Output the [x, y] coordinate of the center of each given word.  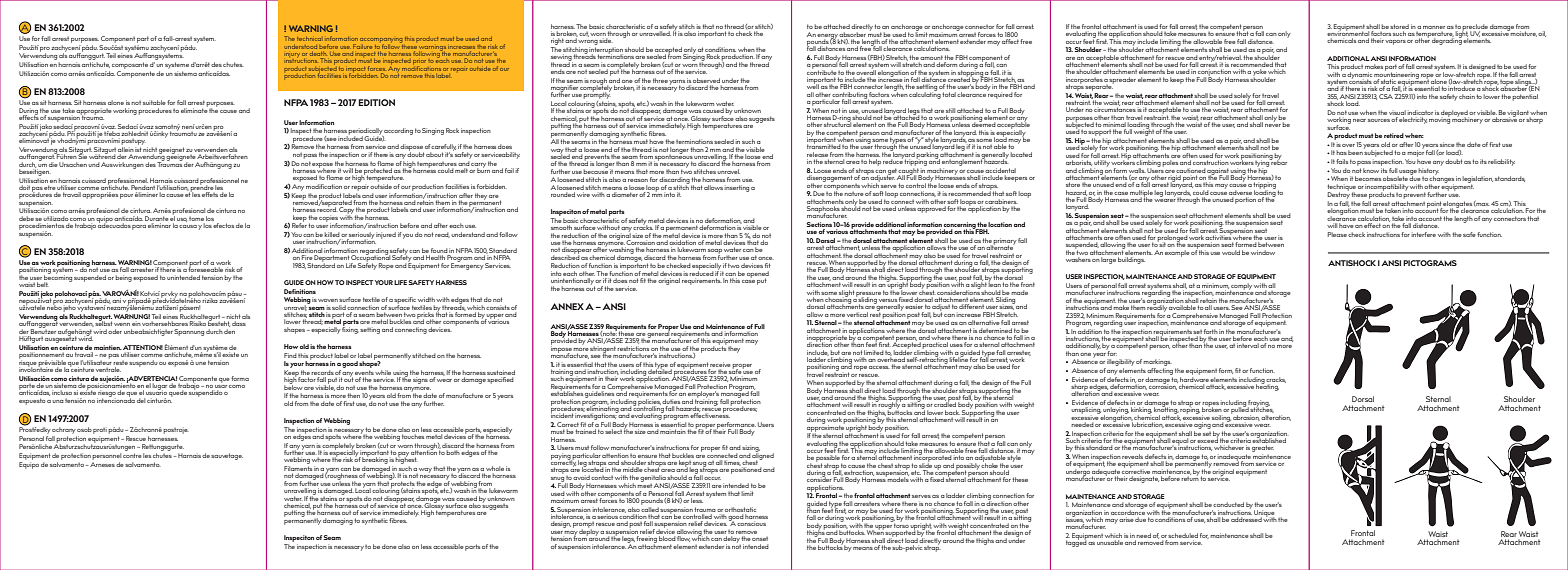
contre [132, 455]
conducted [1228, 504]
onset [760, 539]
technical [310, 39]
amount [931, 57]
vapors [1395, 42]
